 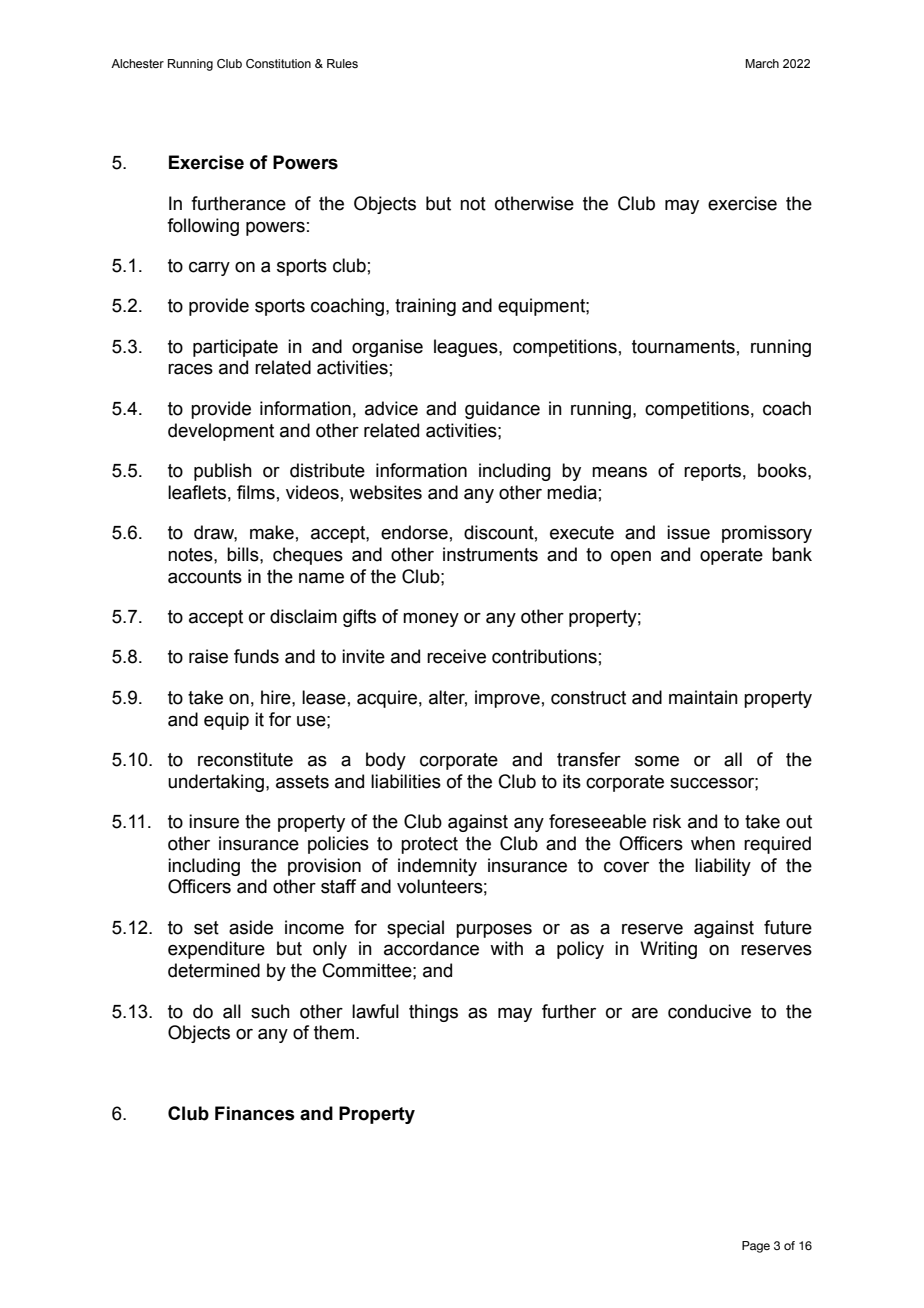 I want to click on Rules, so click(x=342, y=63).
